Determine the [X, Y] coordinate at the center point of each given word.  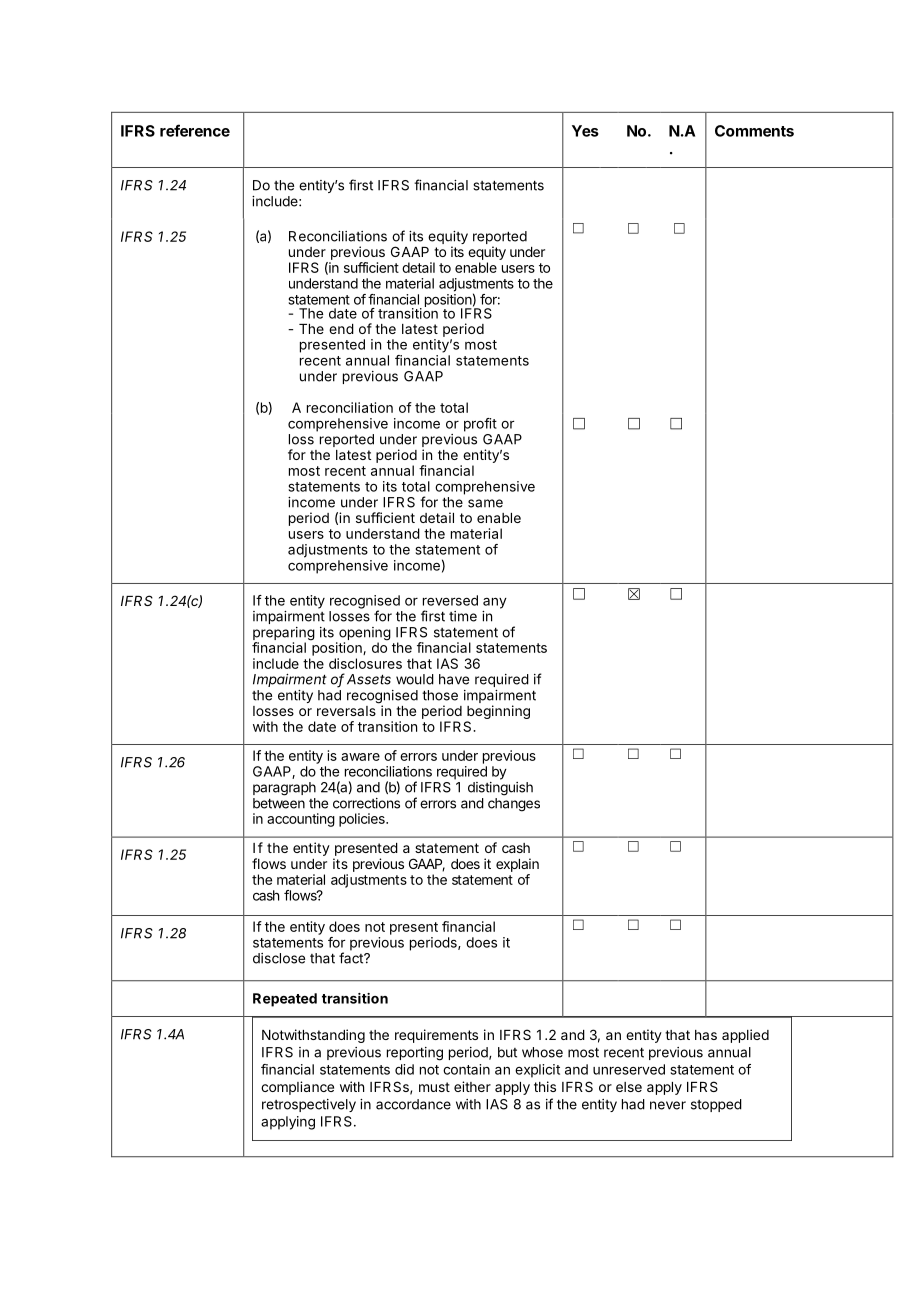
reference [195, 130]
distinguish [500, 789]
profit [480, 425]
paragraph [284, 789]
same [485, 503]
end [341, 329]
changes [514, 805]
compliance [297, 1088]
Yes [585, 131]
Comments [754, 131]
